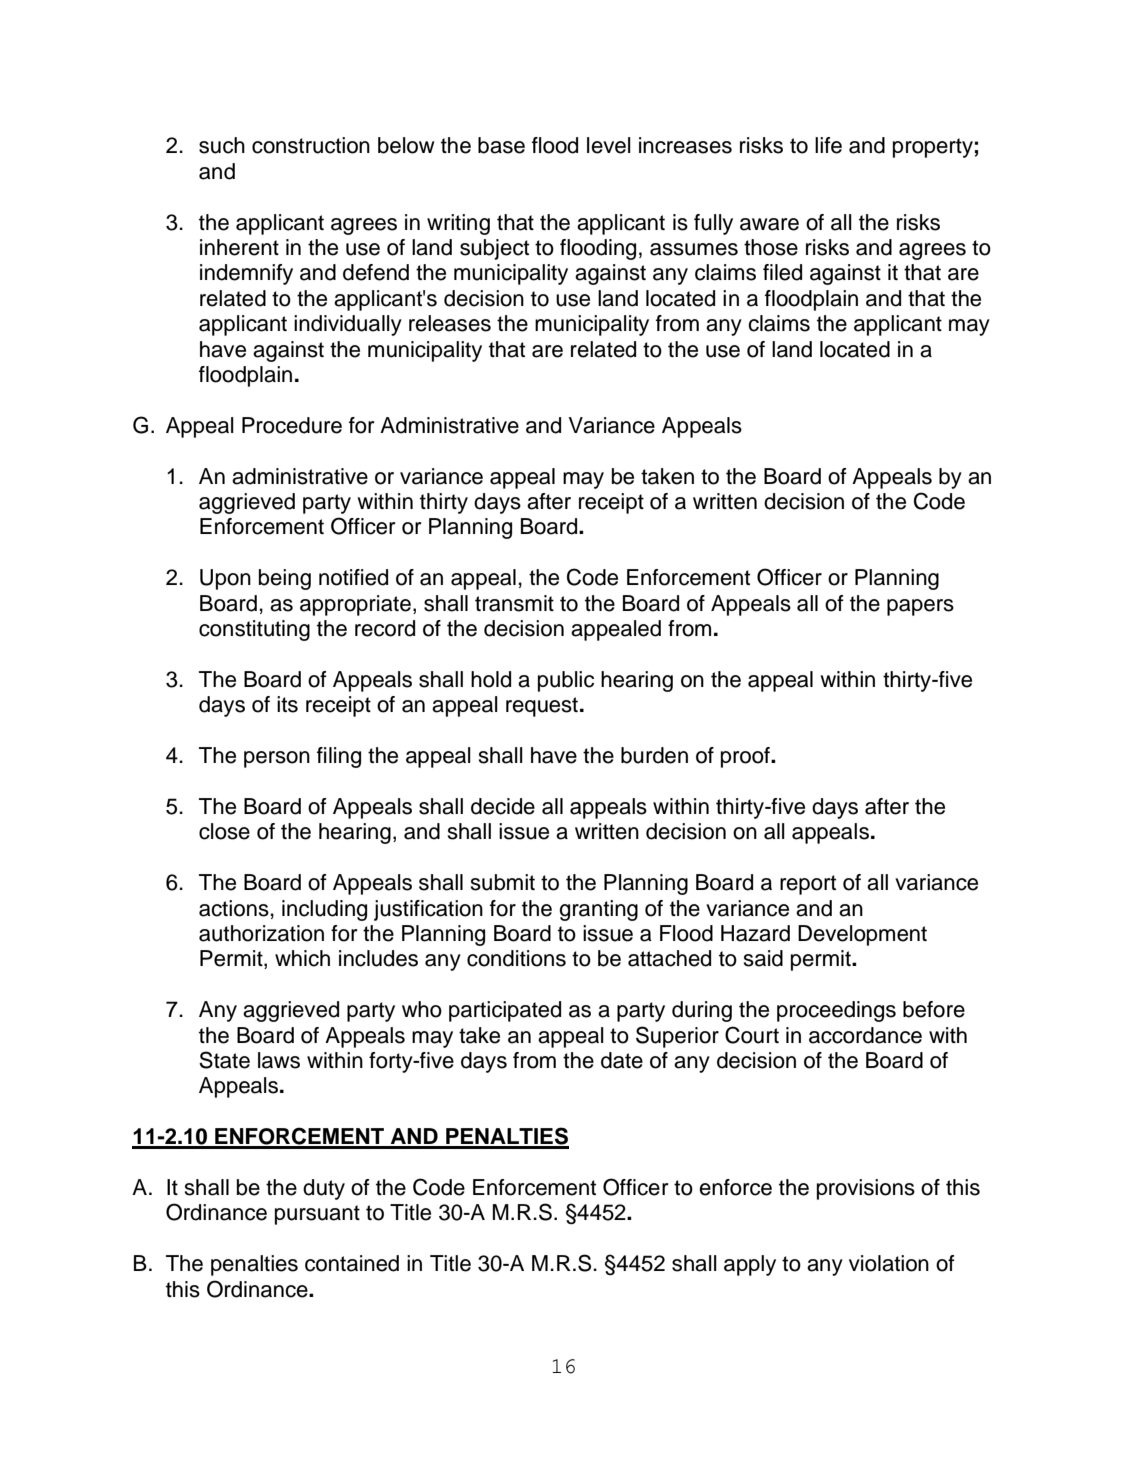 The width and height of the document is (1127, 1458). I want to click on life, so click(828, 145).
